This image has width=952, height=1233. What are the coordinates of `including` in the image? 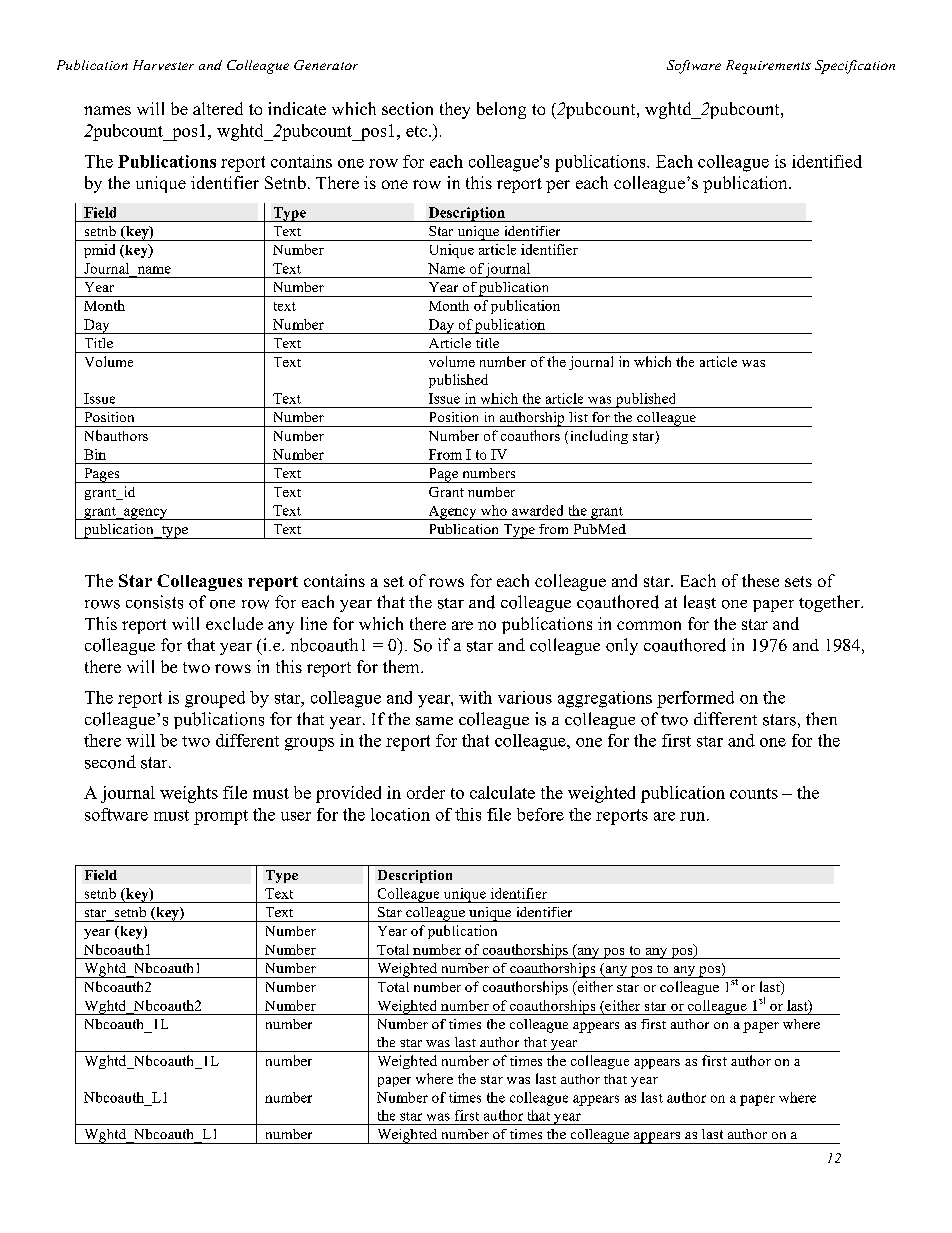 It's located at (599, 437).
